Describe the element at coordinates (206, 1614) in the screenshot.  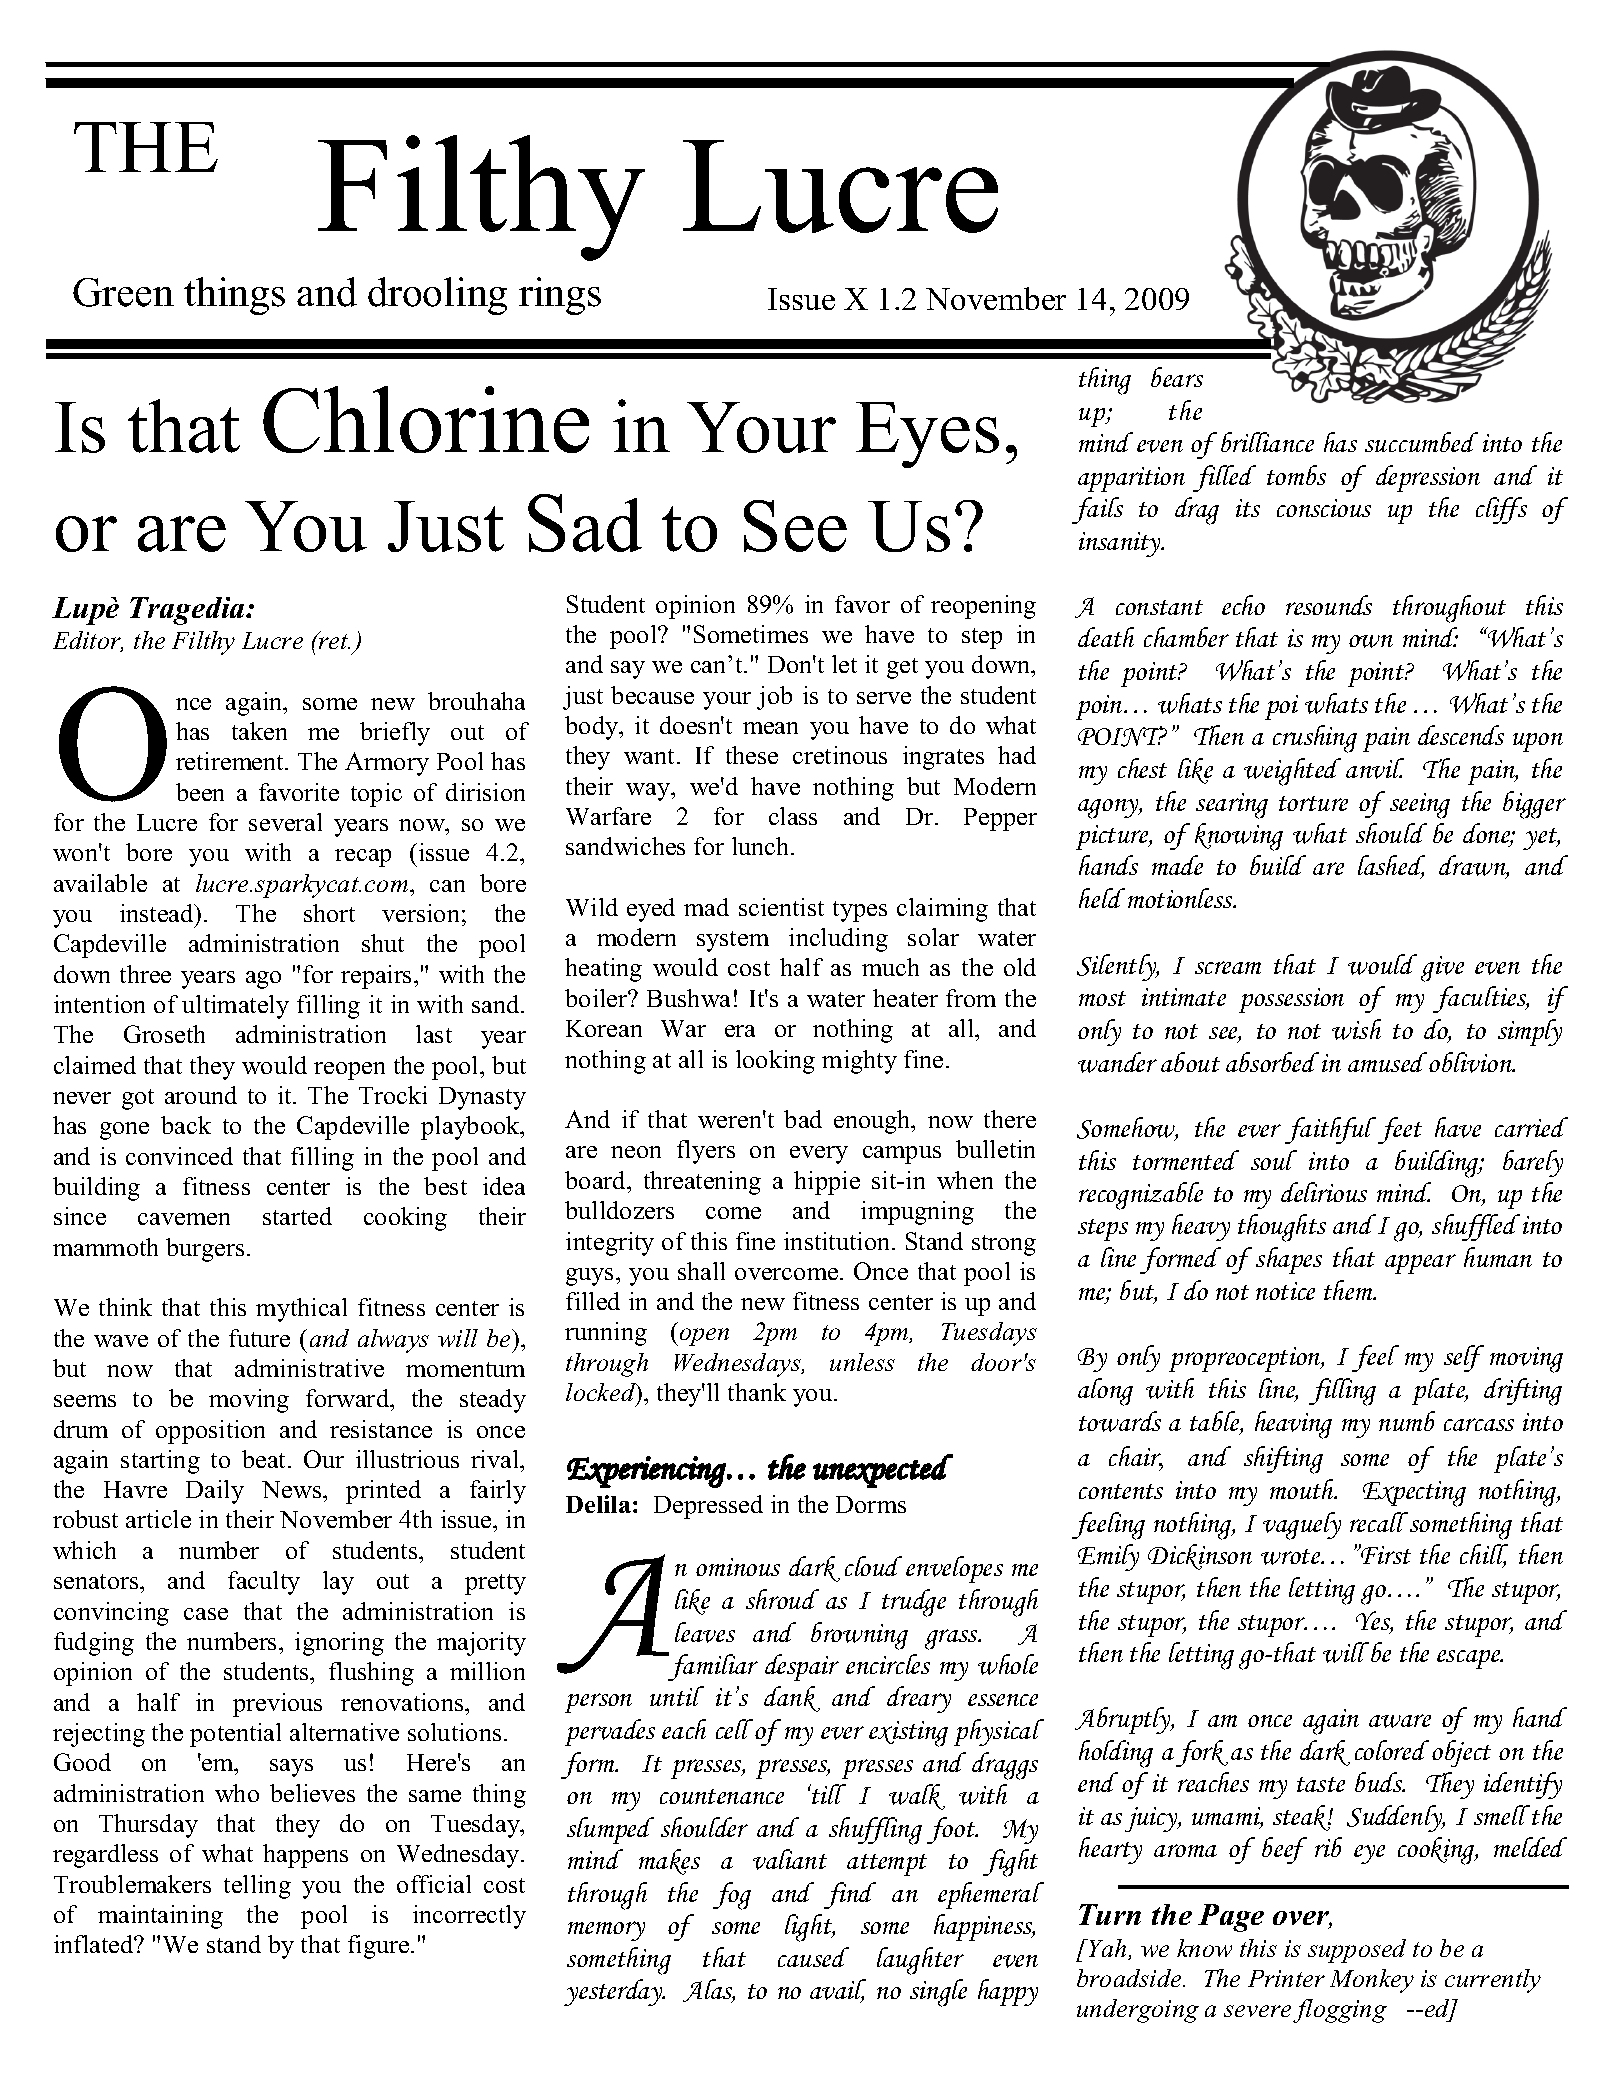
I see `case` at that location.
